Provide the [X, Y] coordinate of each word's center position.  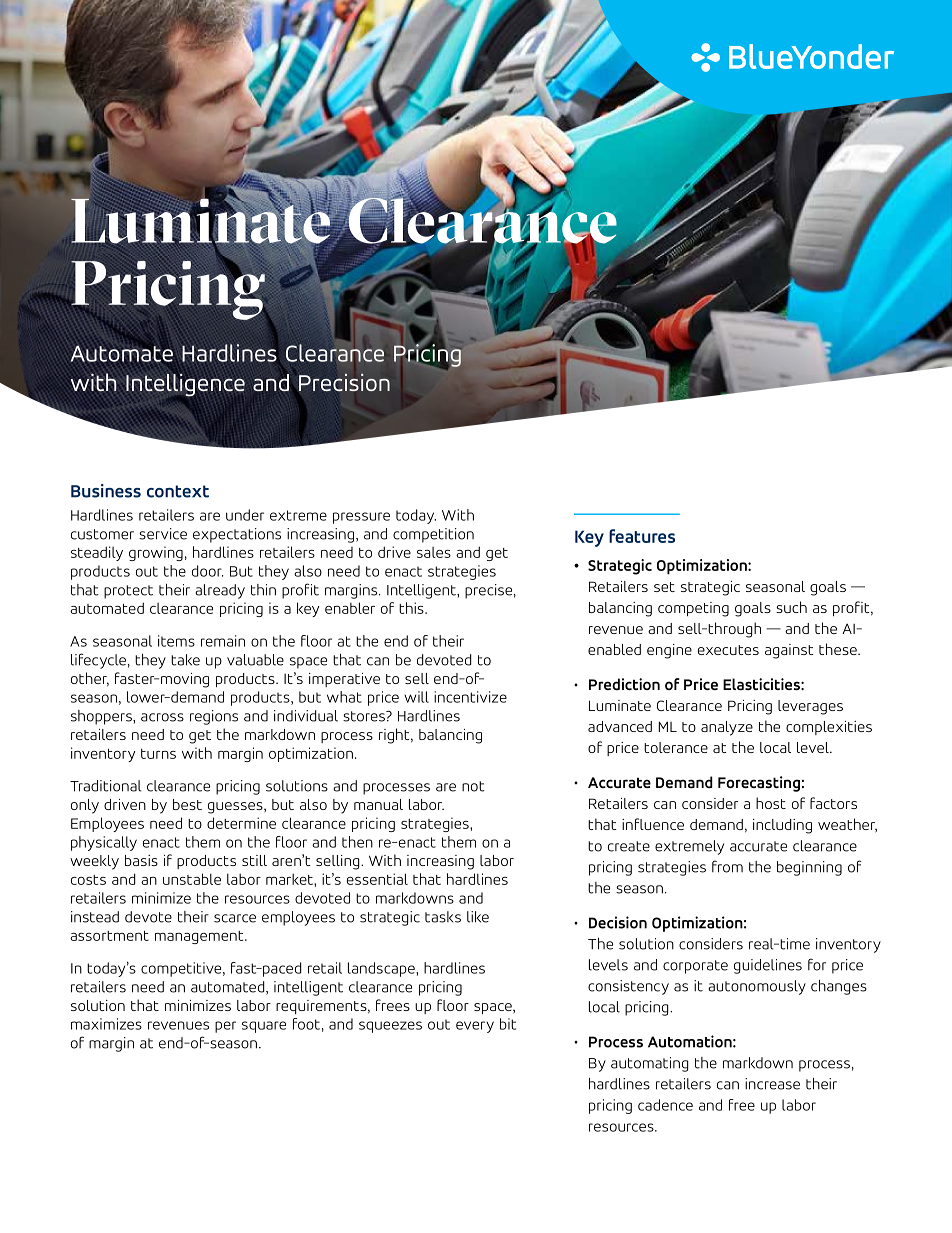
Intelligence [185, 385]
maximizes [106, 1024]
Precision [343, 383]
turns [158, 754]
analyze [727, 728]
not [473, 786]
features [642, 536]
